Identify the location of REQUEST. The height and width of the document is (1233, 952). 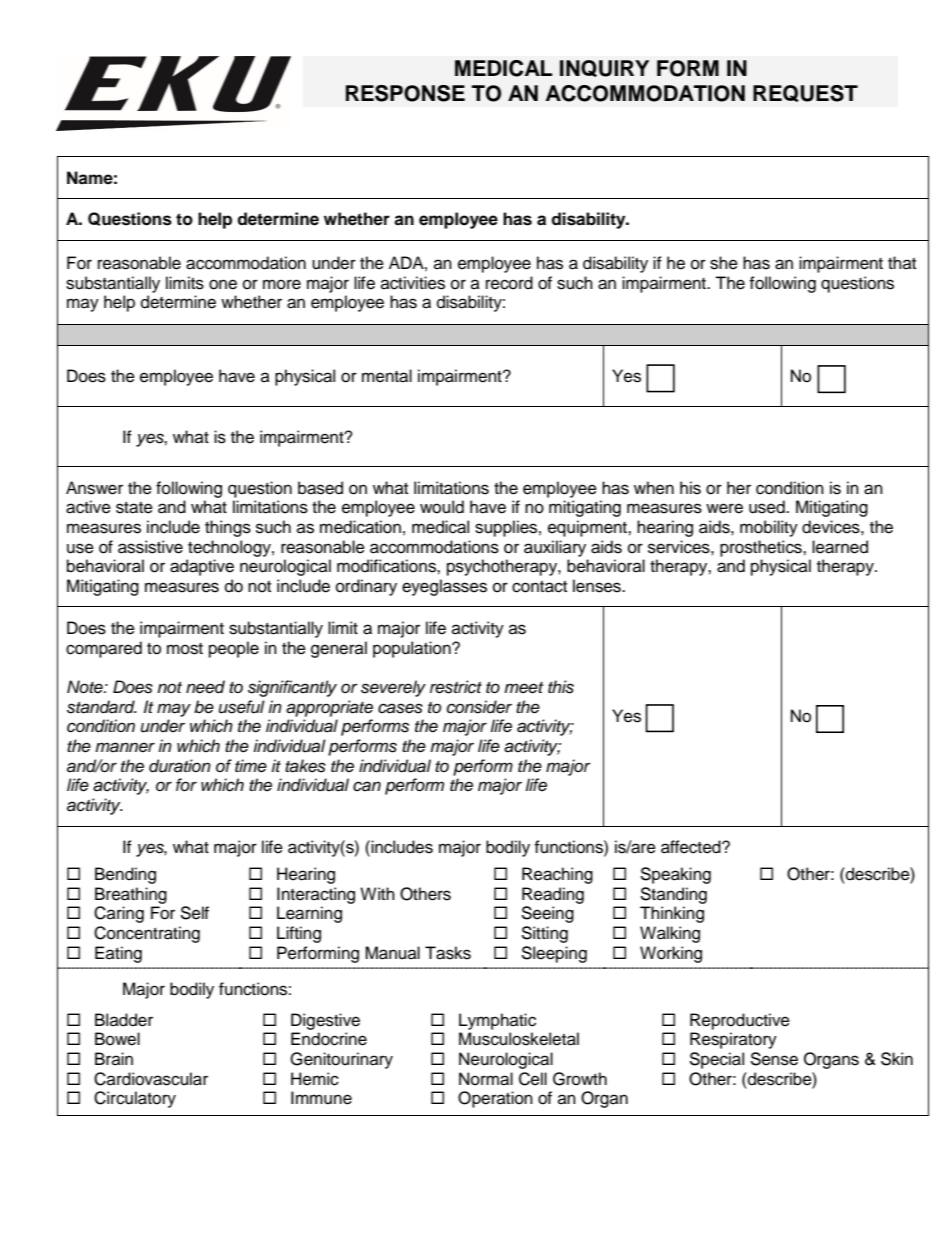
(805, 93).
